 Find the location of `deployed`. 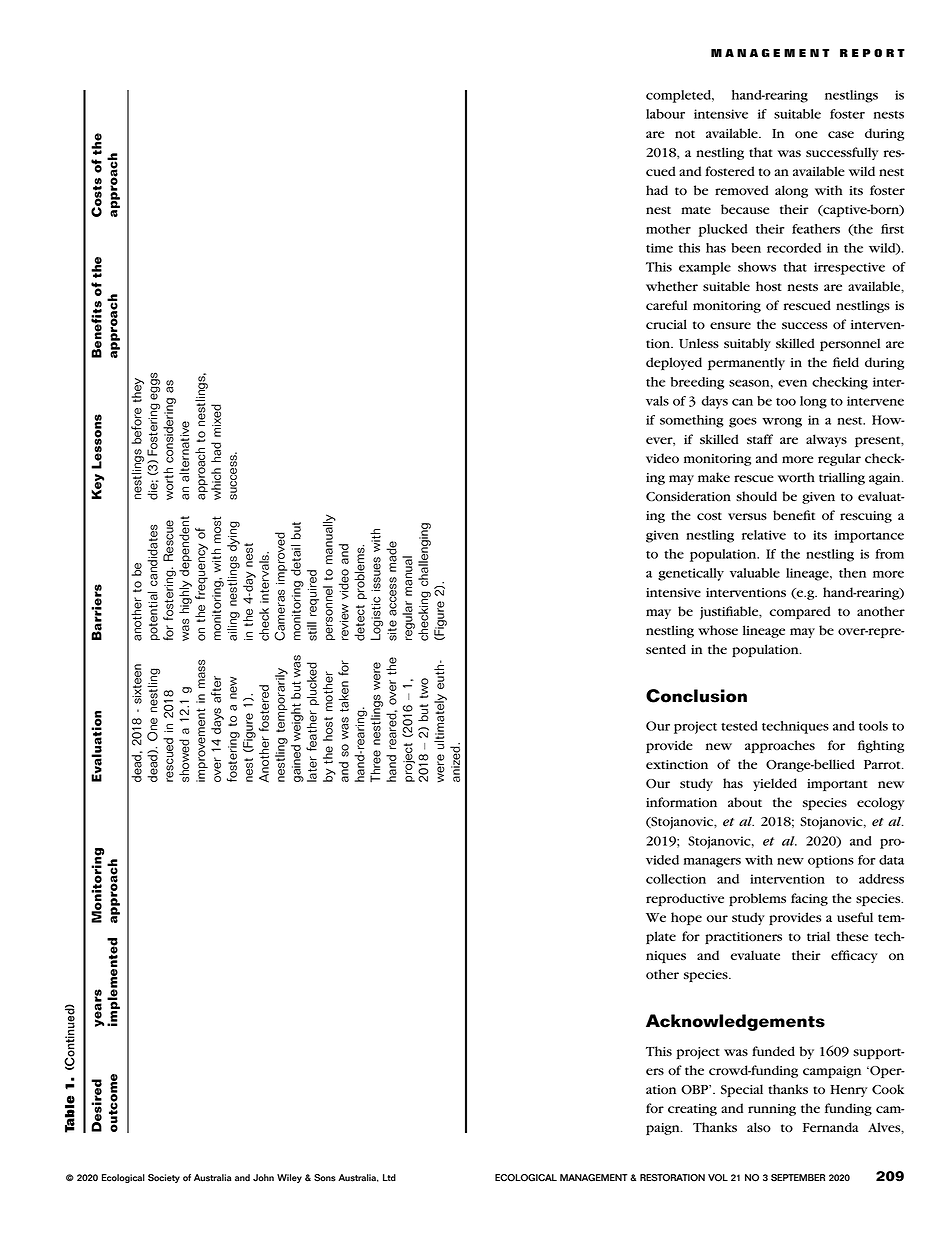

deployed is located at coordinates (674, 363).
